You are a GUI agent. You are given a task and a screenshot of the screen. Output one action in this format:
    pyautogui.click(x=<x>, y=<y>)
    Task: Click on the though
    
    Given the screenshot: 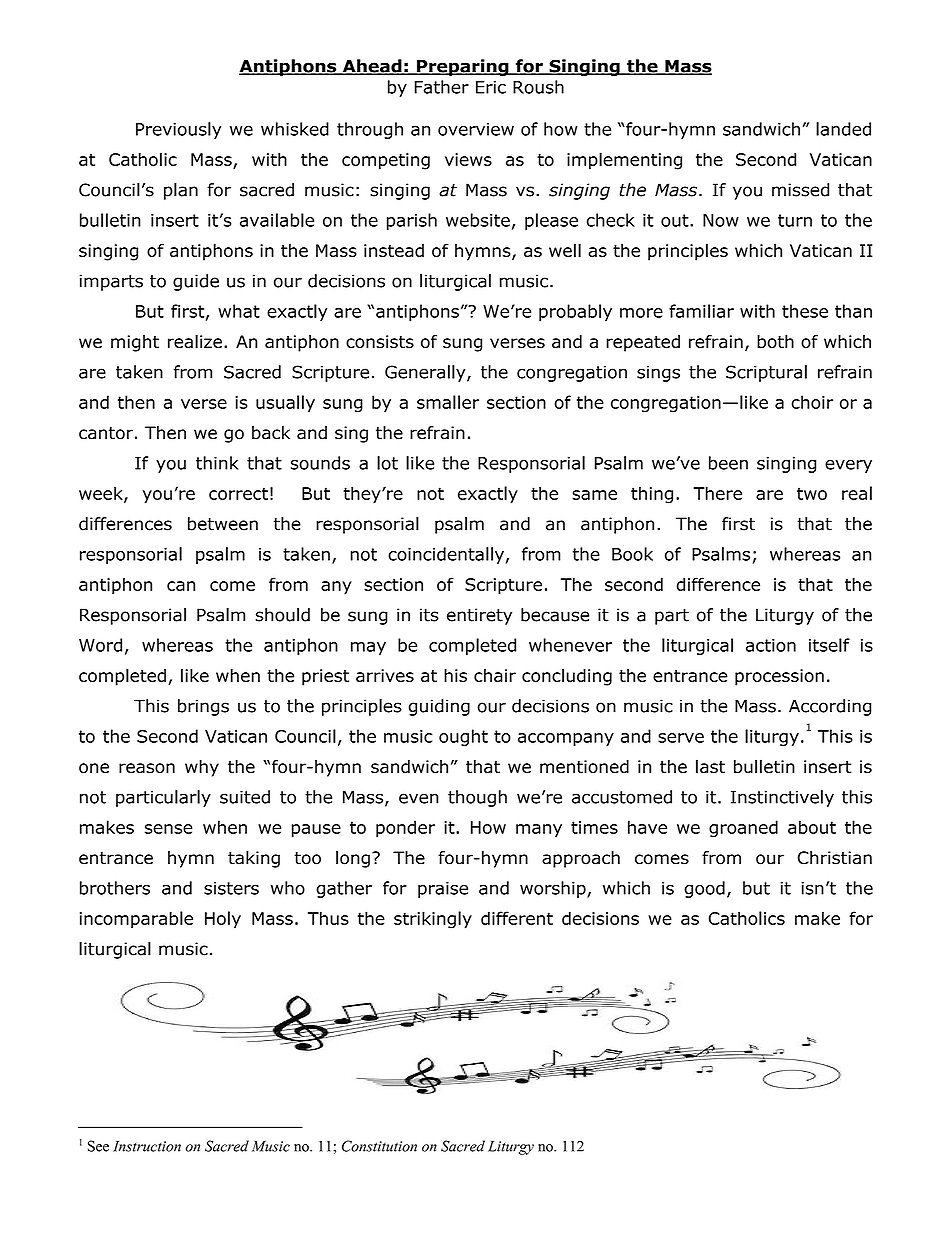 What is the action you would take?
    pyautogui.click(x=477, y=798)
